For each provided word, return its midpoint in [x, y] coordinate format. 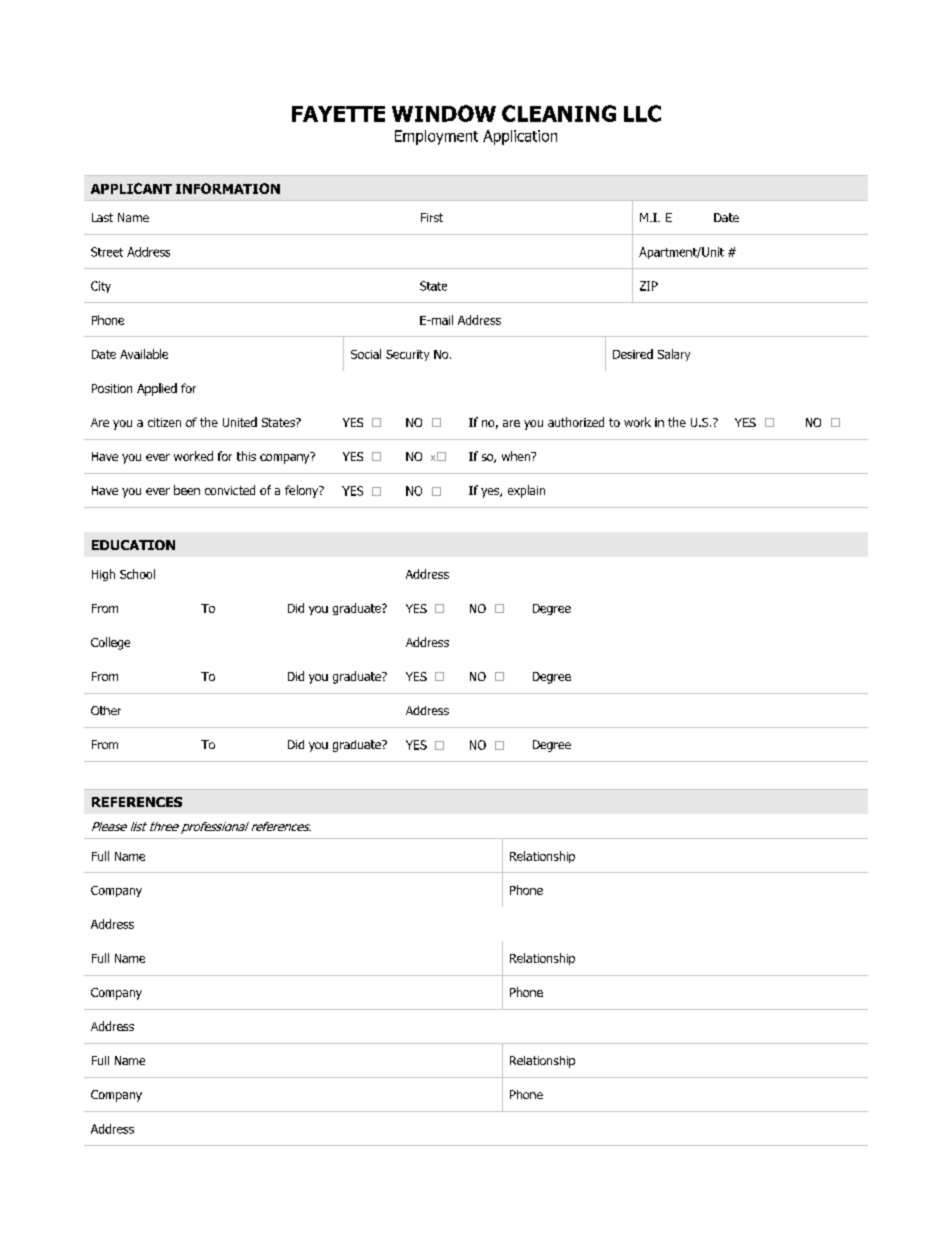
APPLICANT [131, 188]
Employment [436, 137]
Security [407, 355]
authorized [576, 422]
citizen [164, 422]
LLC [642, 113]
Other [106, 710]
